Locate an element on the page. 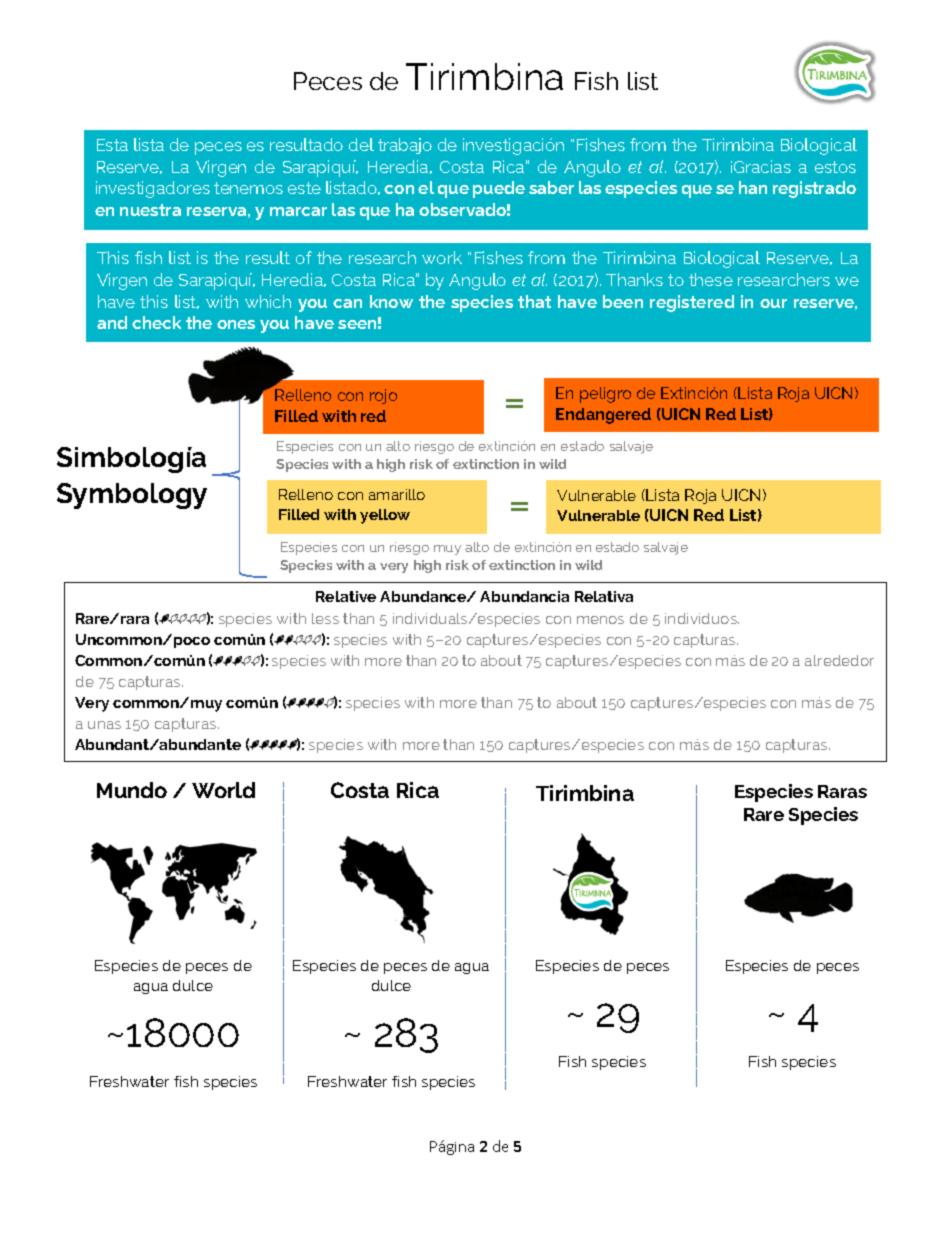  Gracias is located at coordinates (762, 166).
